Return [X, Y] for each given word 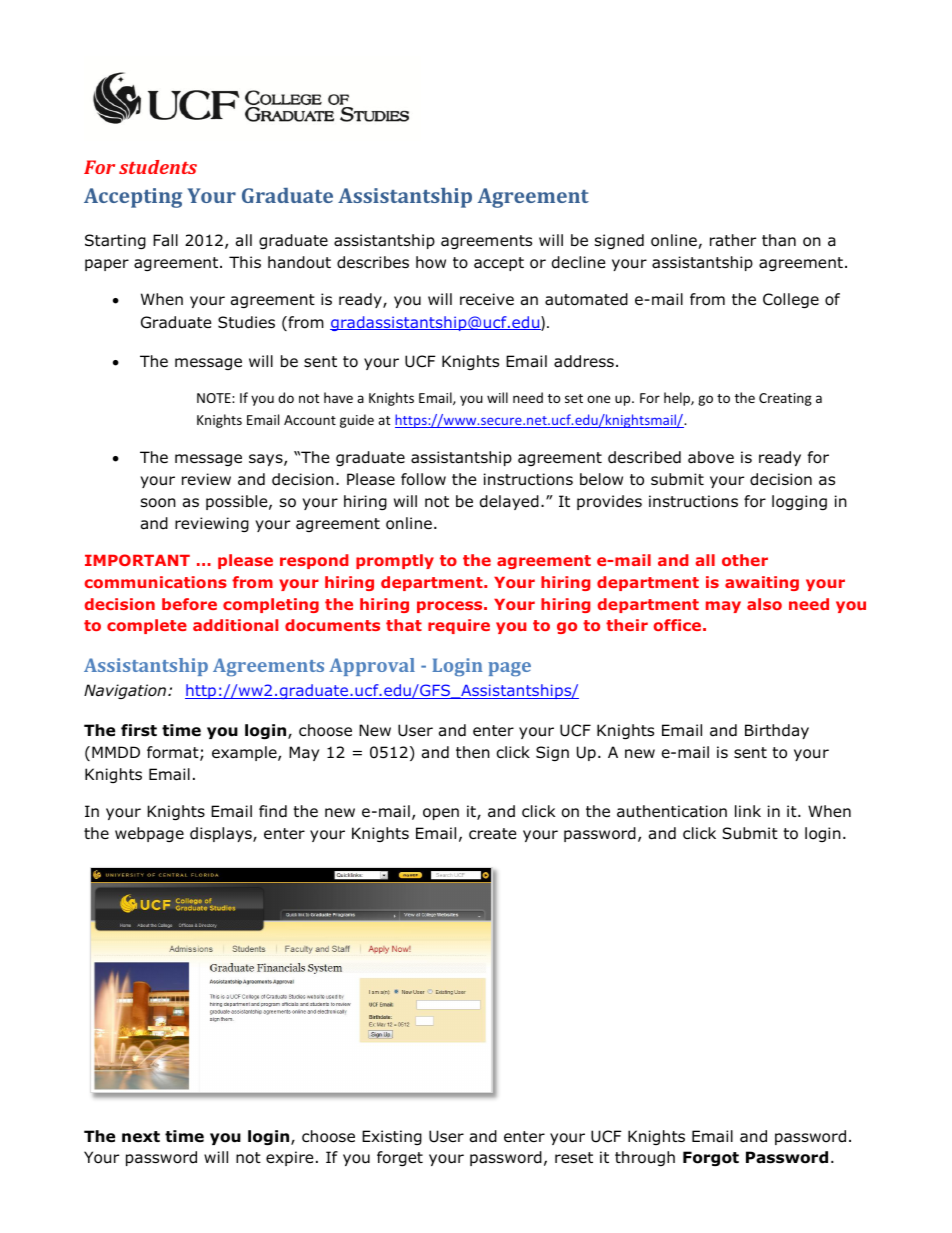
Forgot [711, 1158]
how [431, 262]
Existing [392, 1137]
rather [733, 240]
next [141, 1137]
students [158, 167]
